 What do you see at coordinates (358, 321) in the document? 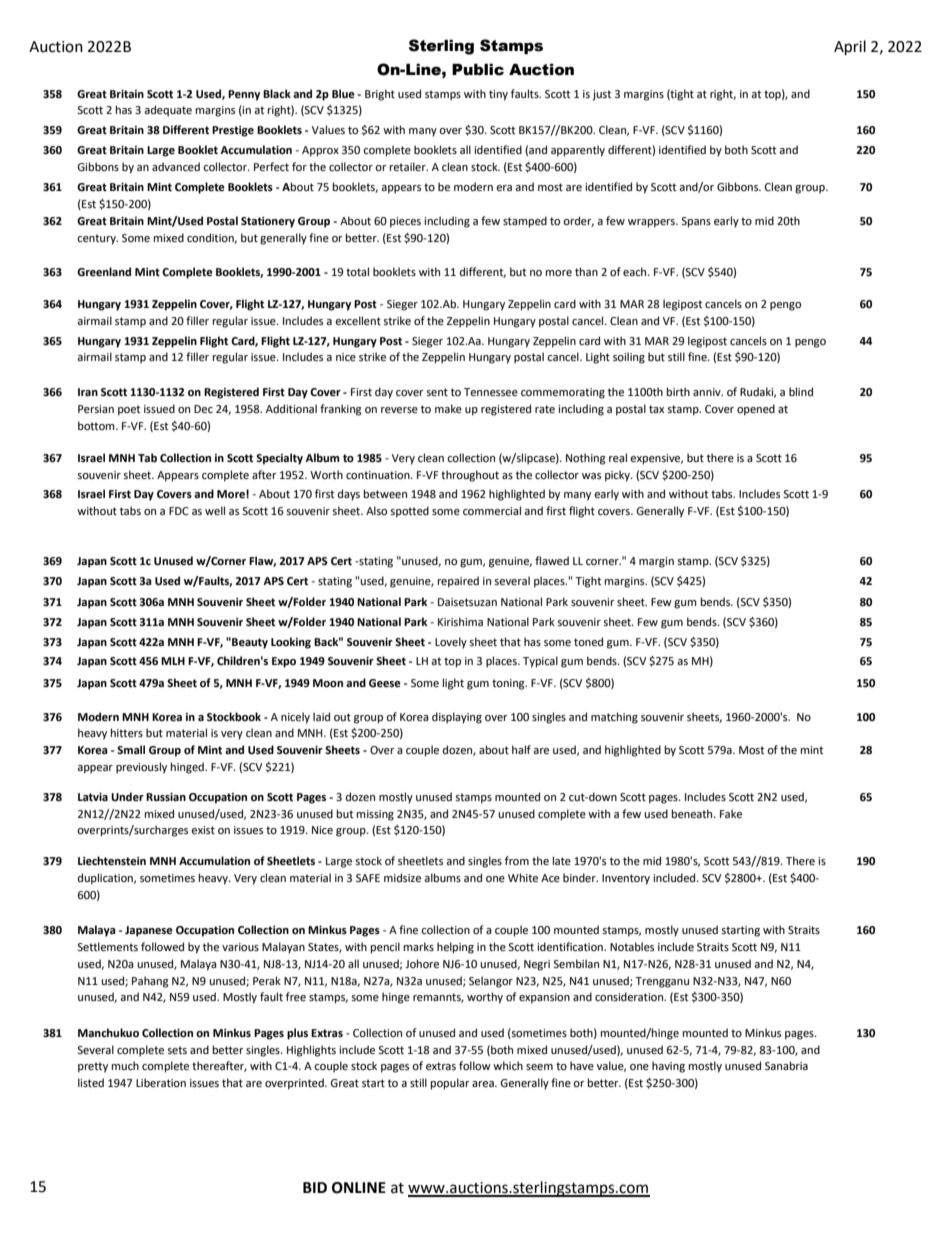
I see `excellent` at bounding box center [358, 321].
